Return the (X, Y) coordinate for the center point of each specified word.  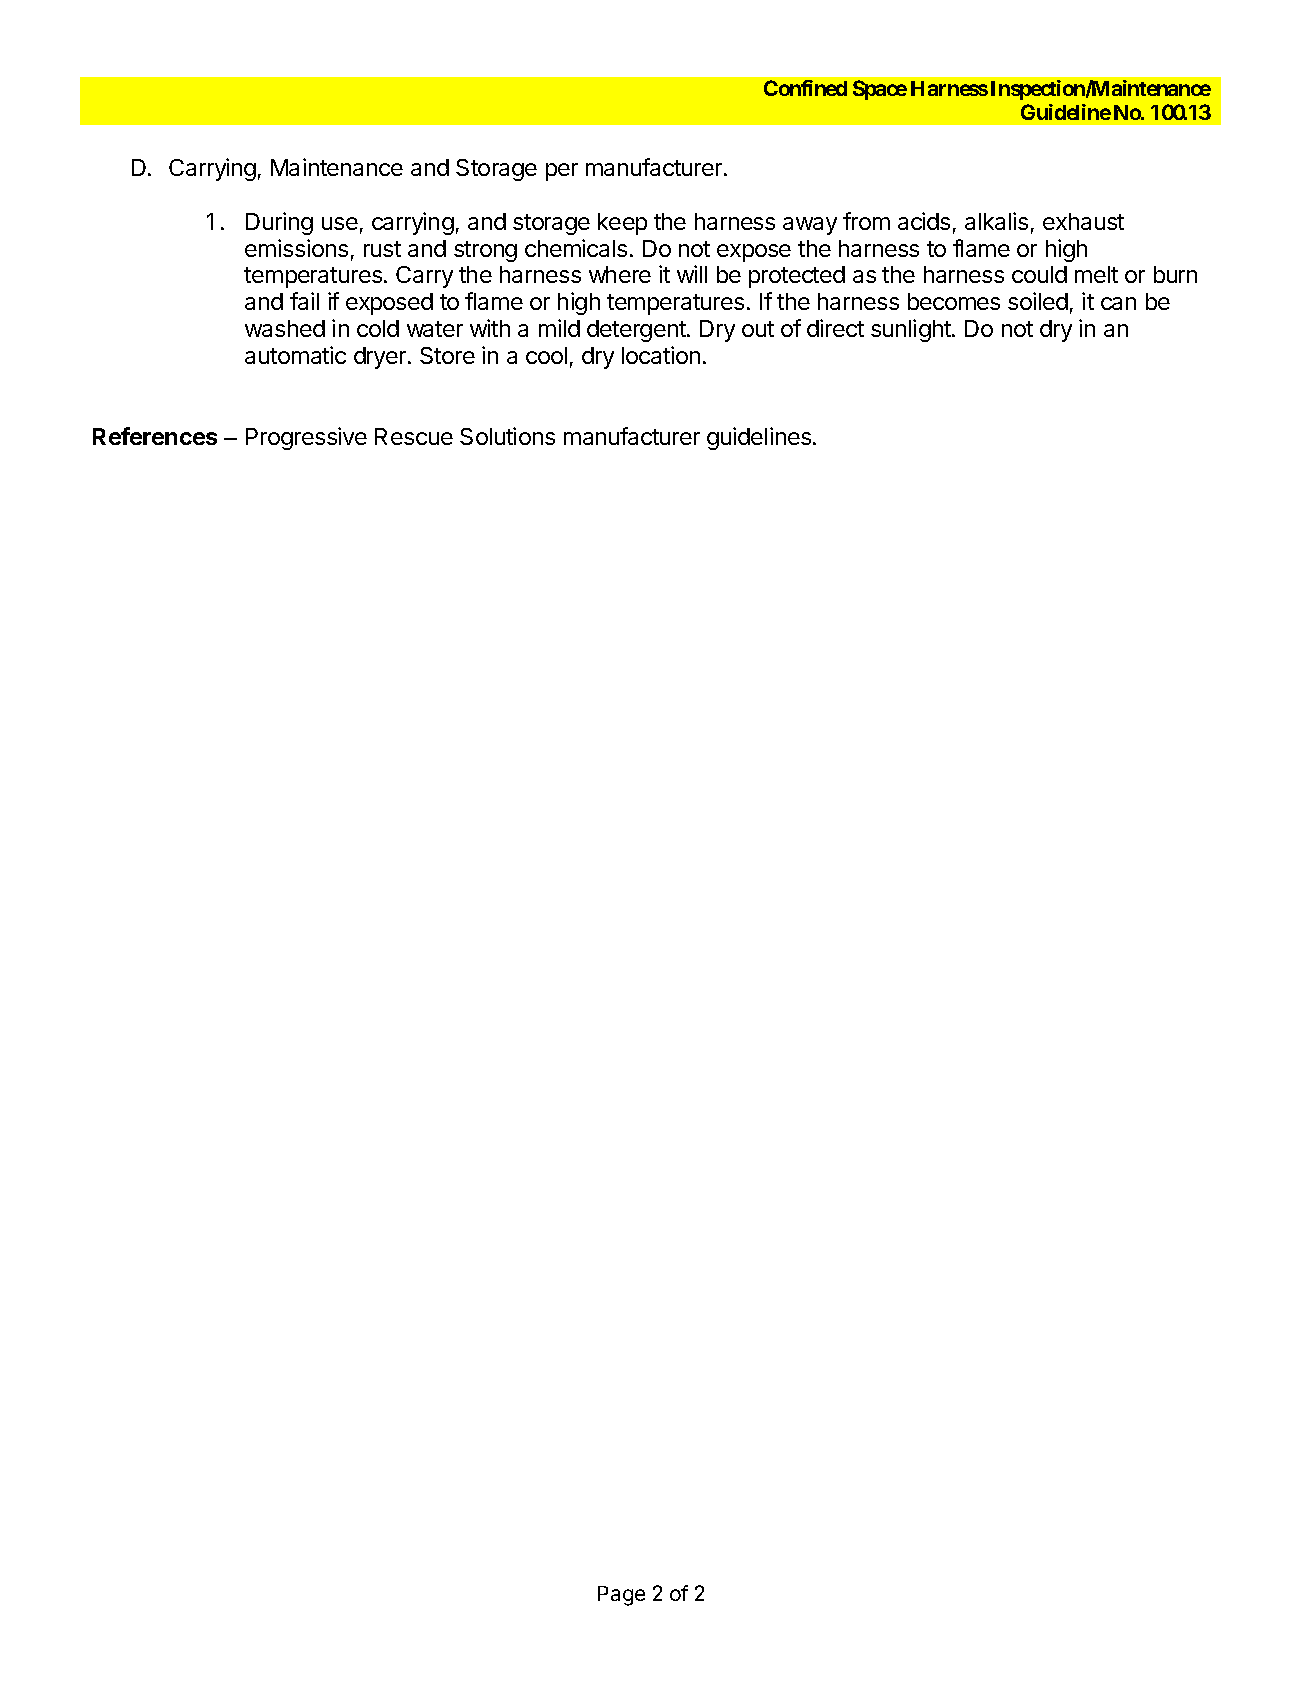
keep (622, 224)
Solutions (507, 436)
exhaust (1083, 221)
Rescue (414, 436)
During (279, 223)
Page (621, 1596)
